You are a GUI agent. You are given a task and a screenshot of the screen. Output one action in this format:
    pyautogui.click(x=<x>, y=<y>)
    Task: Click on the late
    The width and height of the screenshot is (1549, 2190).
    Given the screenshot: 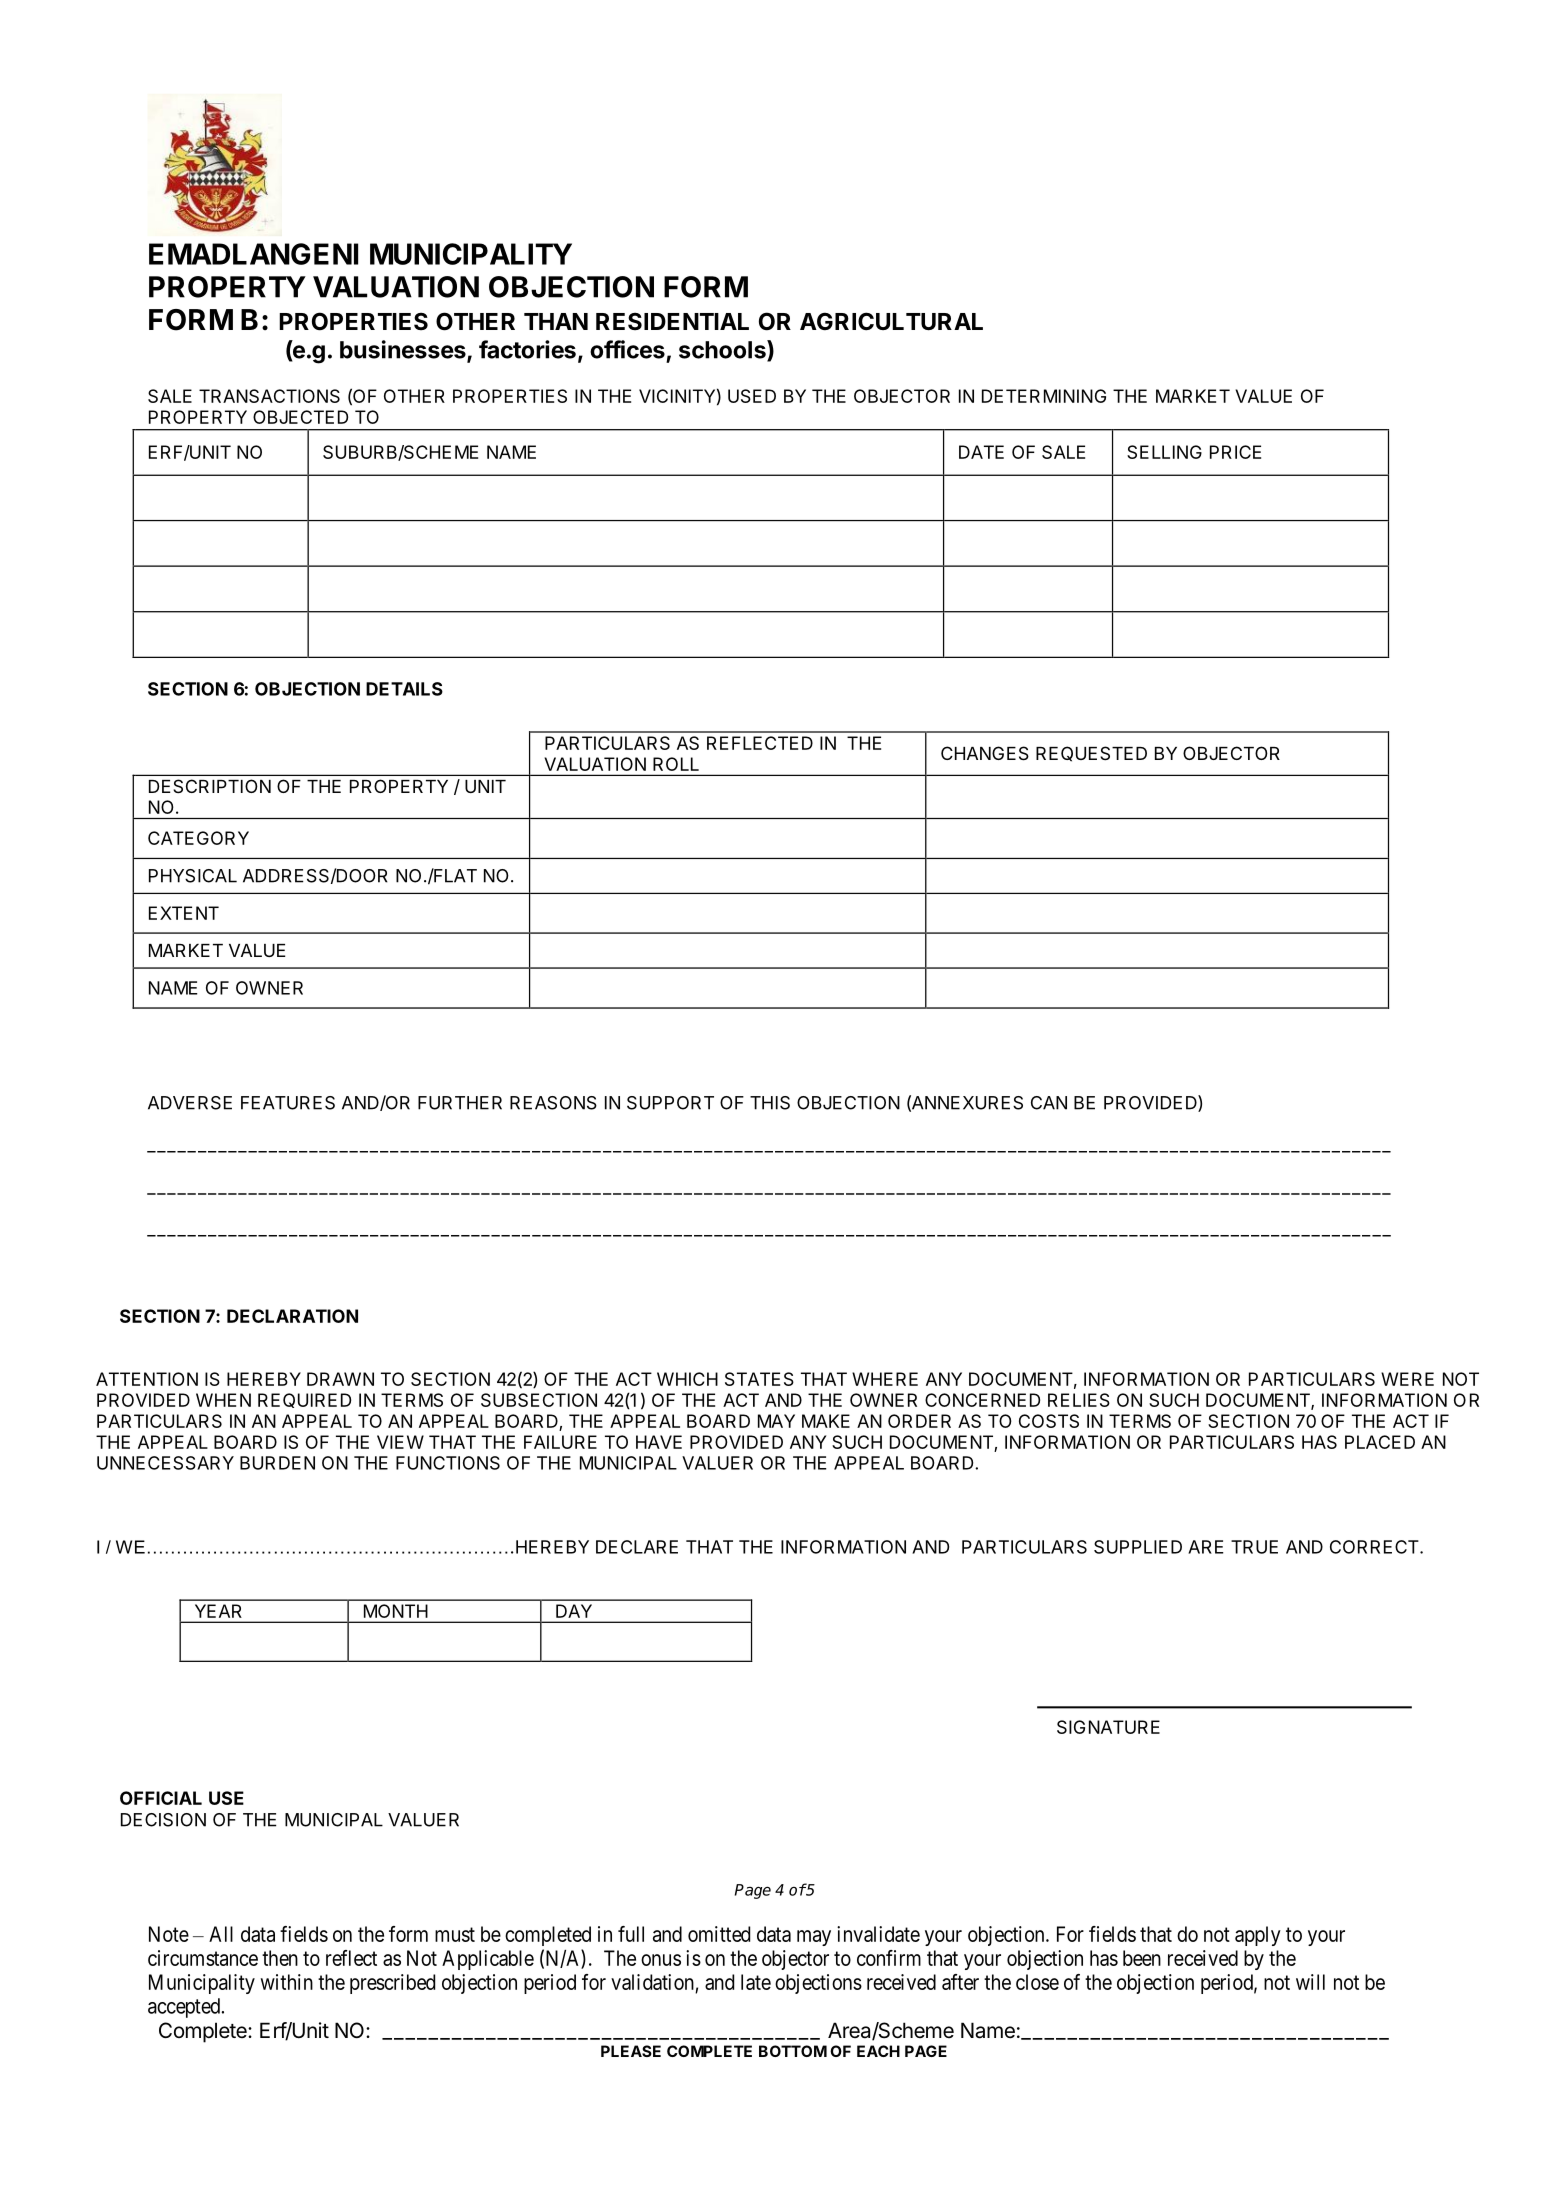 What is the action you would take?
    pyautogui.click(x=756, y=1982)
